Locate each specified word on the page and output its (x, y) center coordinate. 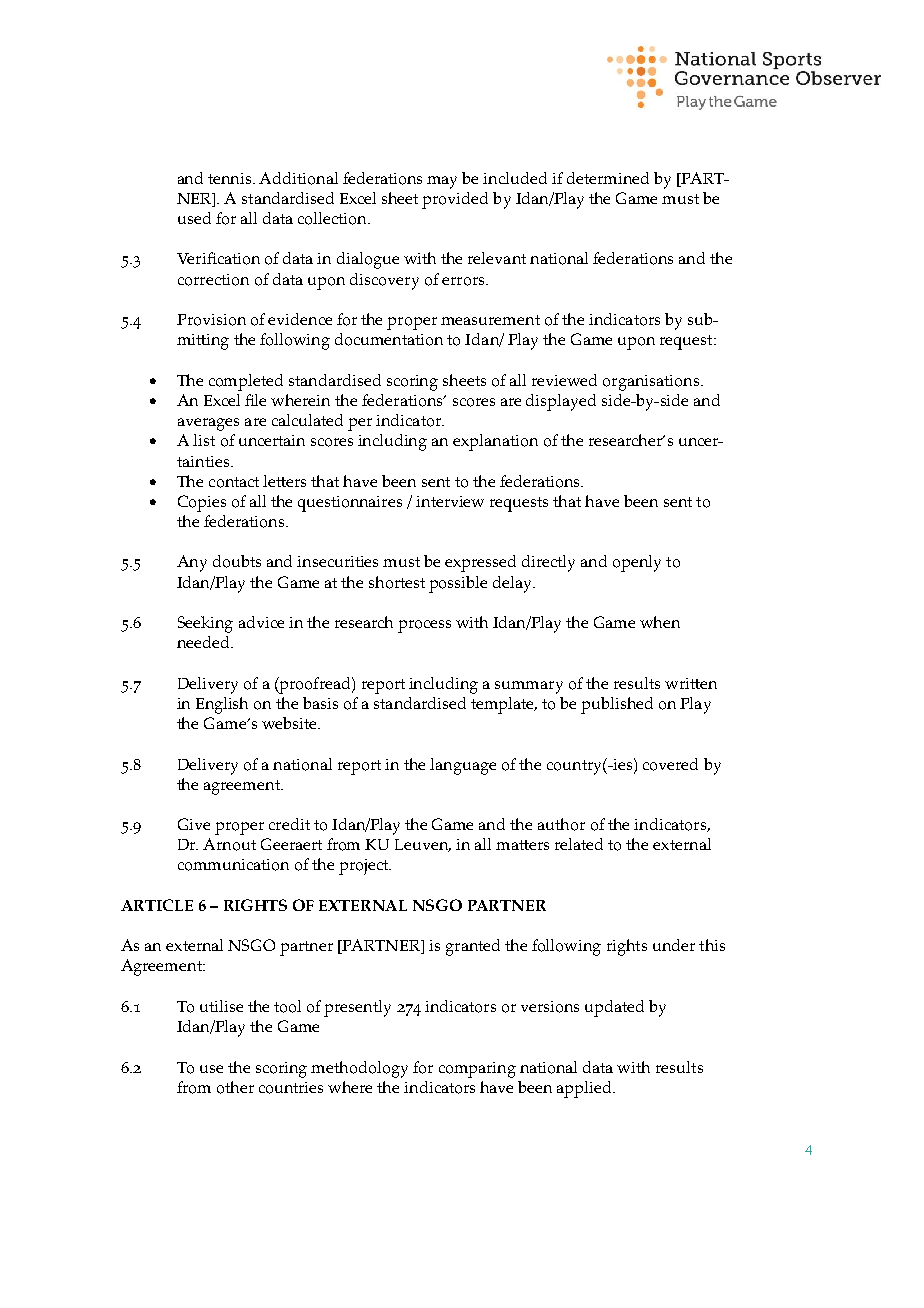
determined (608, 178)
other (235, 1087)
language (463, 766)
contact (234, 482)
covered (670, 764)
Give (194, 824)
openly (637, 563)
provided (455, 200)
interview (450, 501)
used (194, 218)
